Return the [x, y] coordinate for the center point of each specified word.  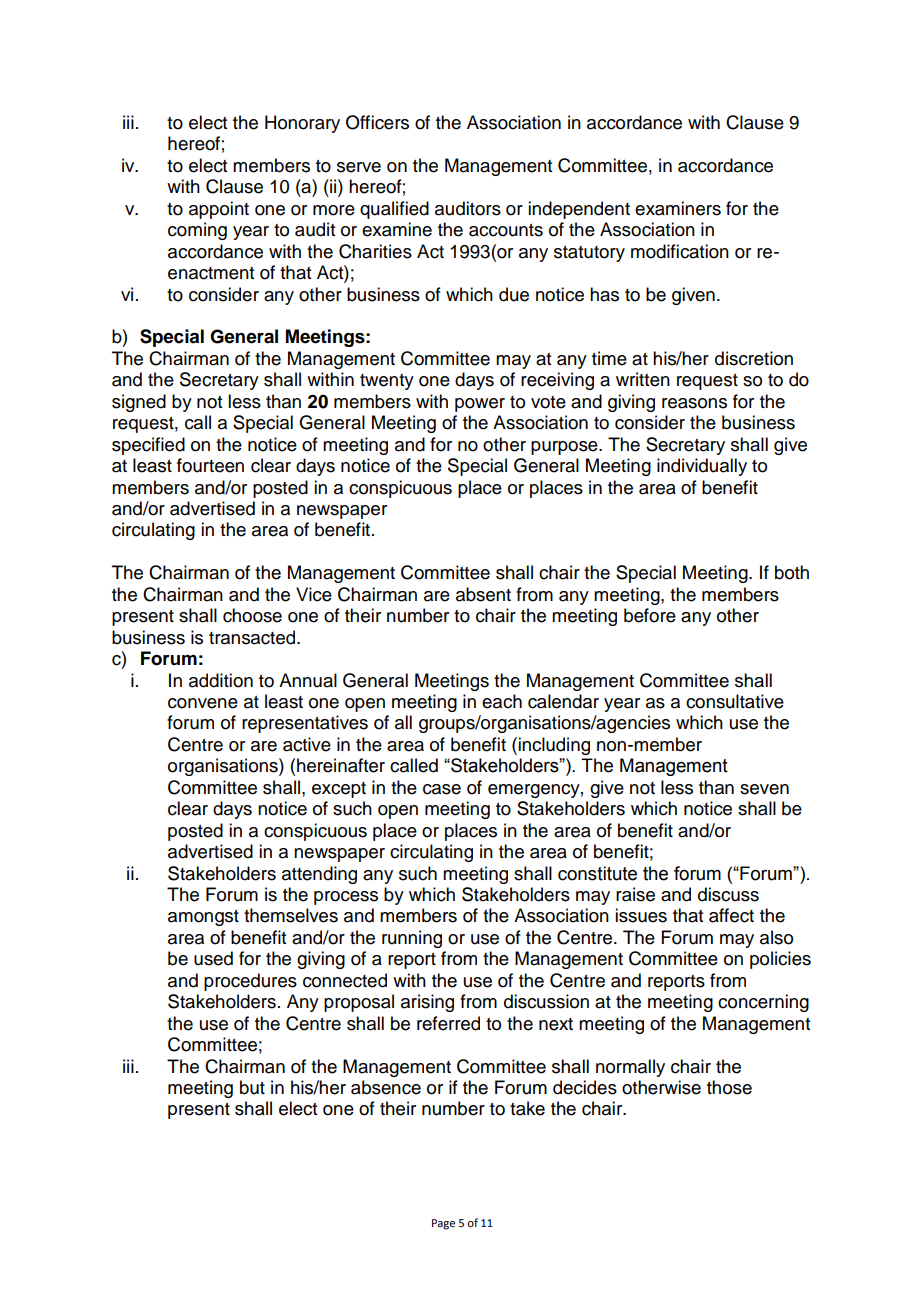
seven [764, 789]
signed [139, 403]
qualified [394, 210]
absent [483, 594]
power [480, 405]
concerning [763, 1003]
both [792, 572]
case [442, 789]
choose [252, 615]
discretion [754, 358]
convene [203, 703]
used [213, 958]
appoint [219, 210]
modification [680, 251]
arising [427, 1003]
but [252, 1087]
